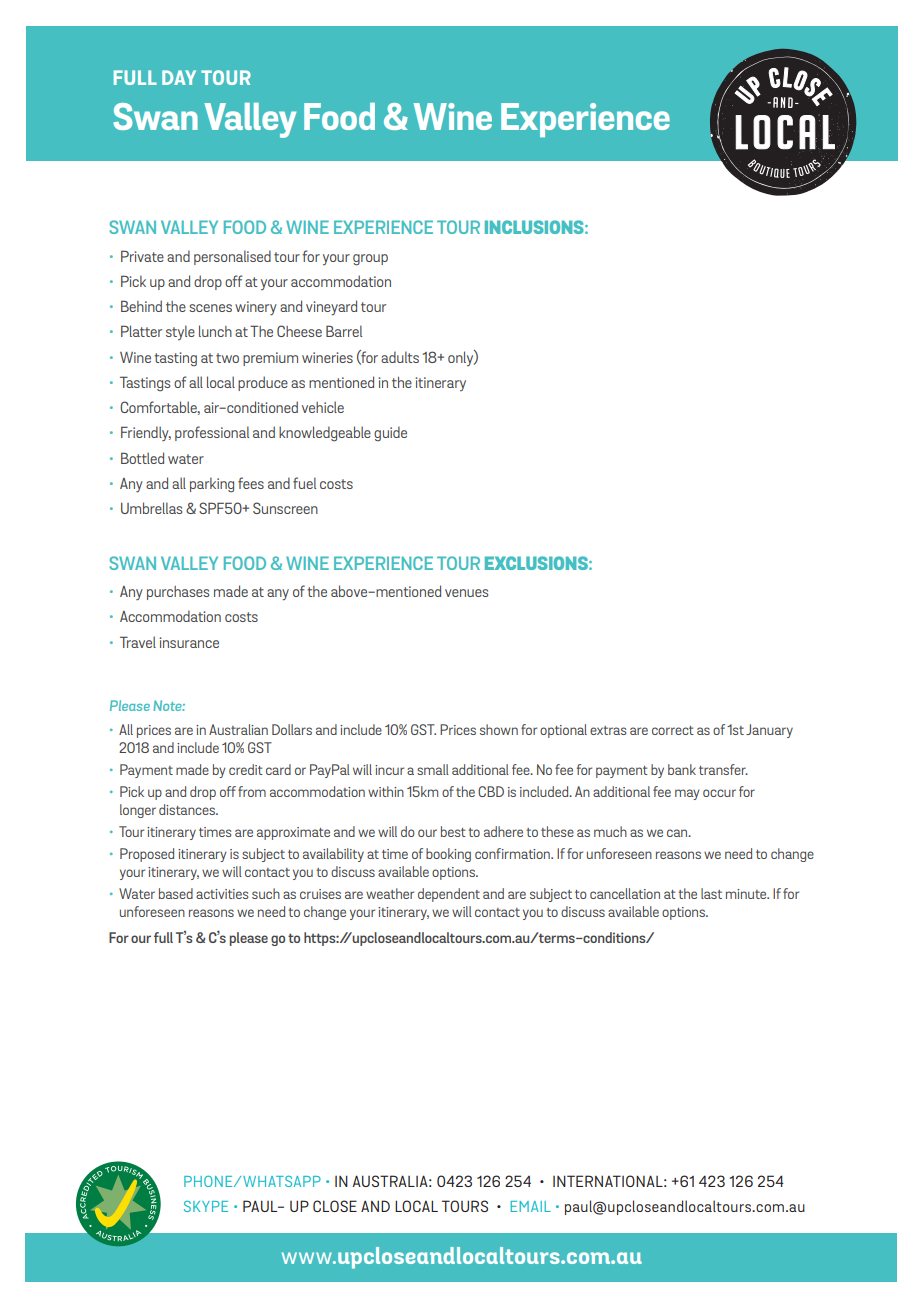  Describe the element at coordinates (222, 894) in the document. I see `activities` at that location.
